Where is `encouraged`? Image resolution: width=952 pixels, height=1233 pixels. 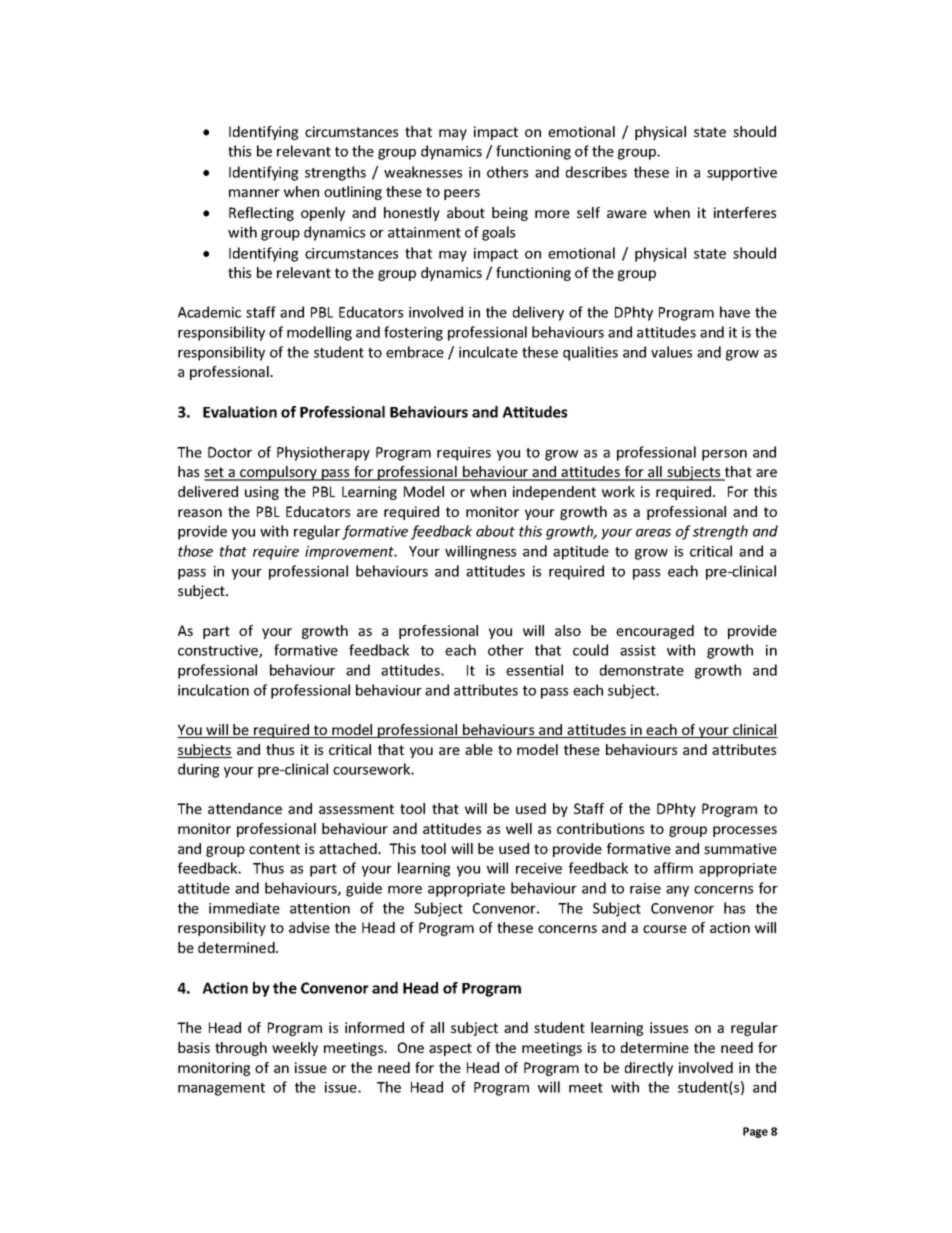
encouraged is located at coordinates (655, 632).
